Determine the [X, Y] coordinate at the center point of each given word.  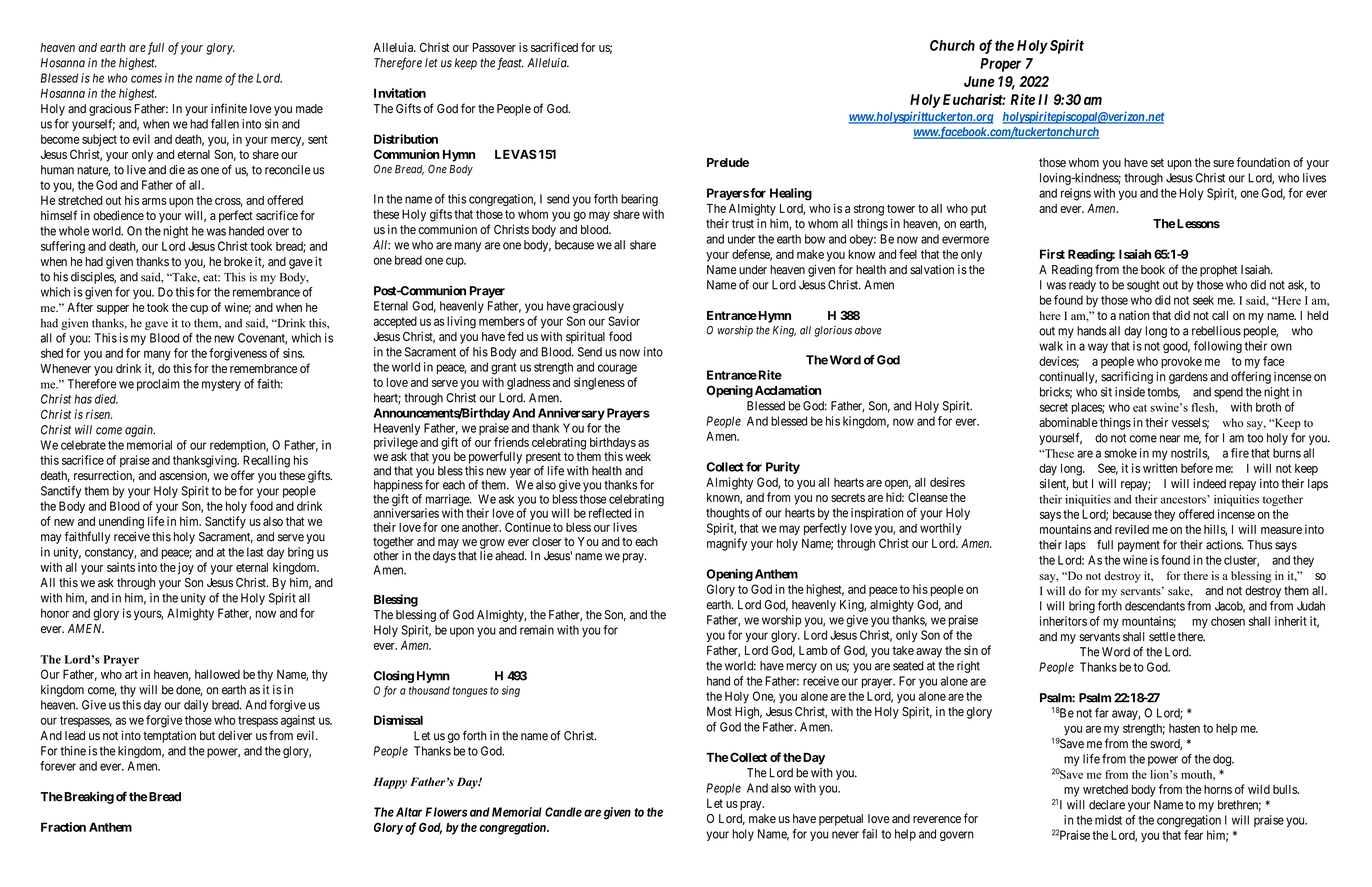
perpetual [841, 820]
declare [1107, 805]
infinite [229, 108]
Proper [1000, 65]
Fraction [63, 827]
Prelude [728, 162]
